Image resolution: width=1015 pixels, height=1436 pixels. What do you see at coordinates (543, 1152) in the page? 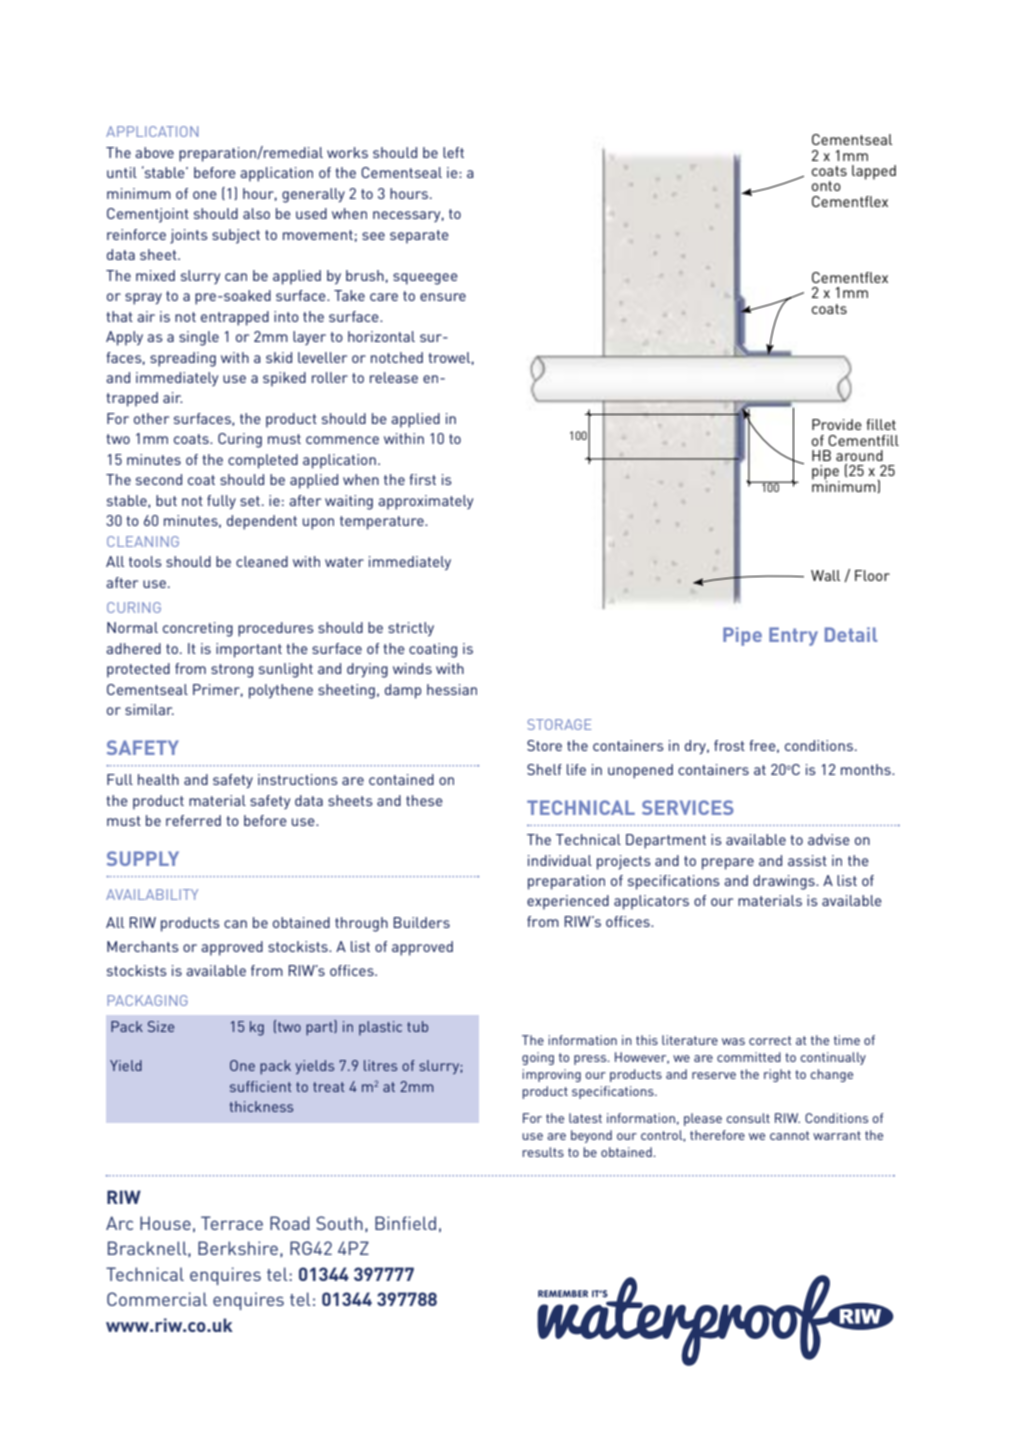
I see `results` at bounding box center [543, 1152].
